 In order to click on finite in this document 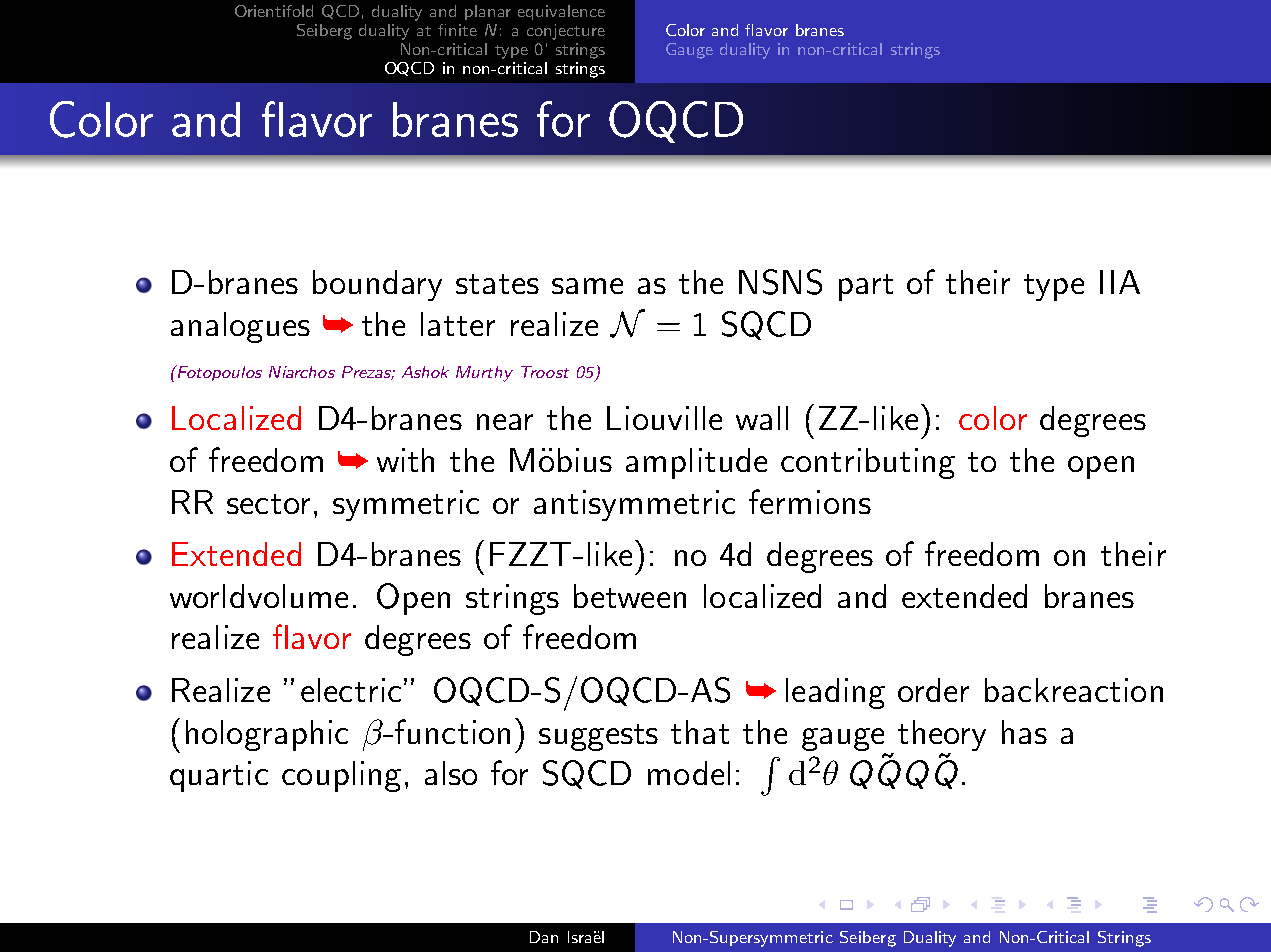, I will do `click(457, 30)`.
